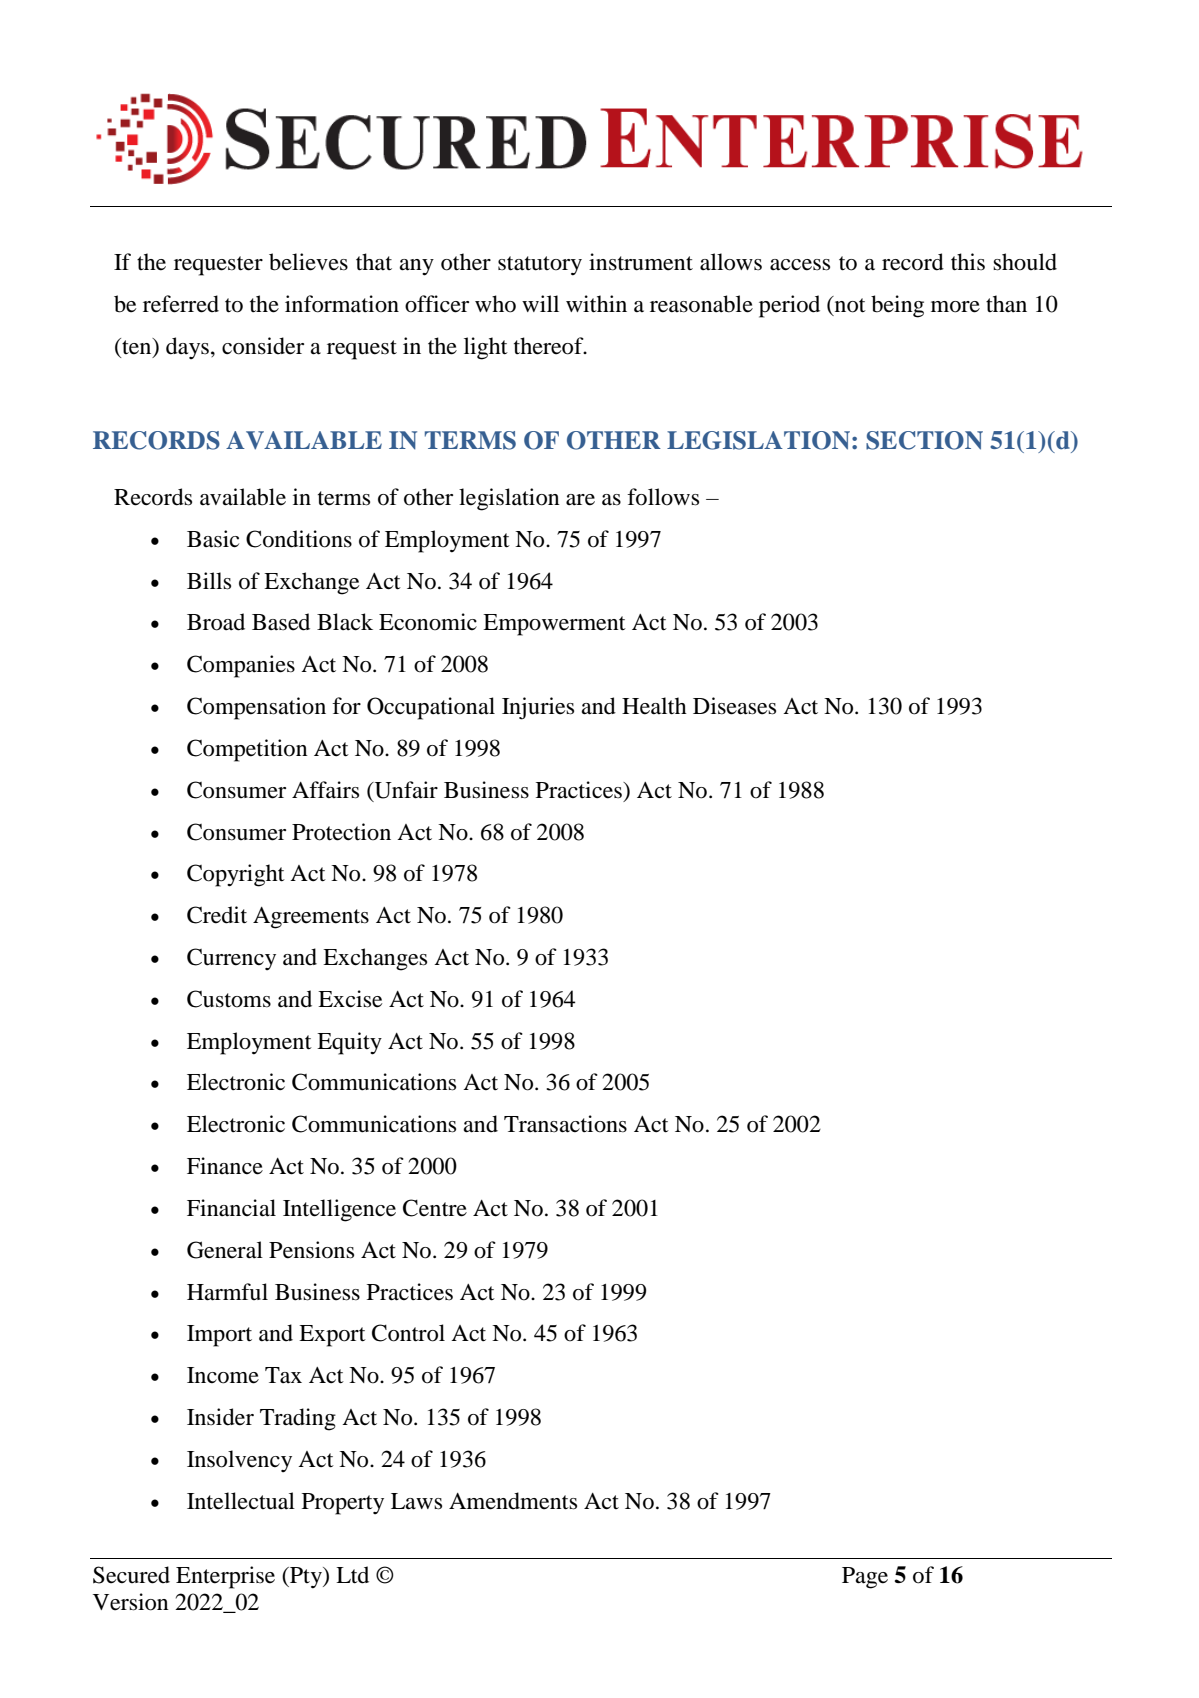 This screenshot has height=1698, width=1199. I want to click on Credit, so click(217, 915).
